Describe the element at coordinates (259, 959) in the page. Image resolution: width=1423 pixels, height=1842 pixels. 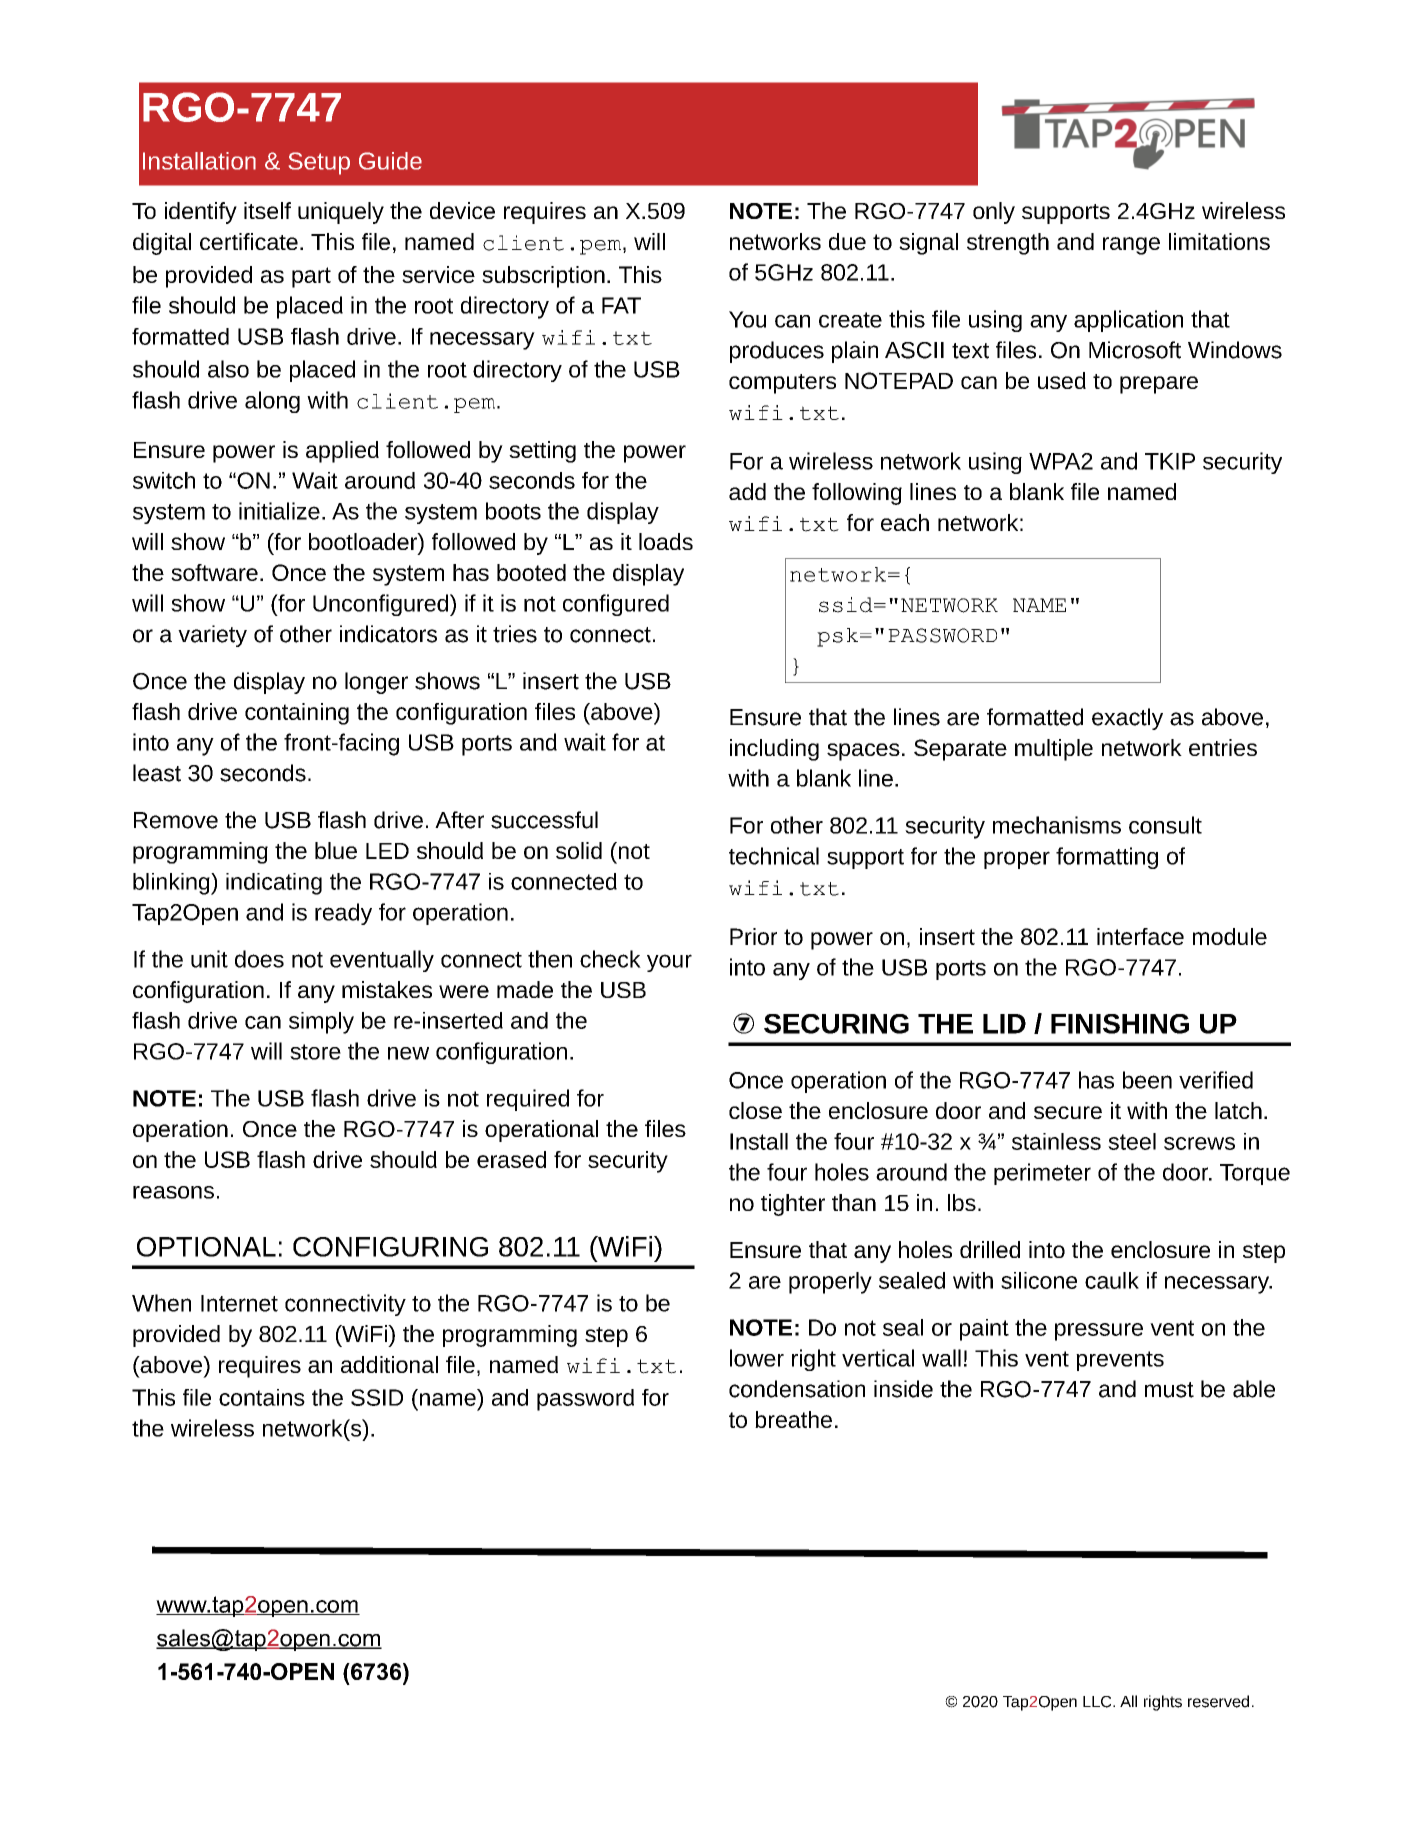
I see `does` at that location.
